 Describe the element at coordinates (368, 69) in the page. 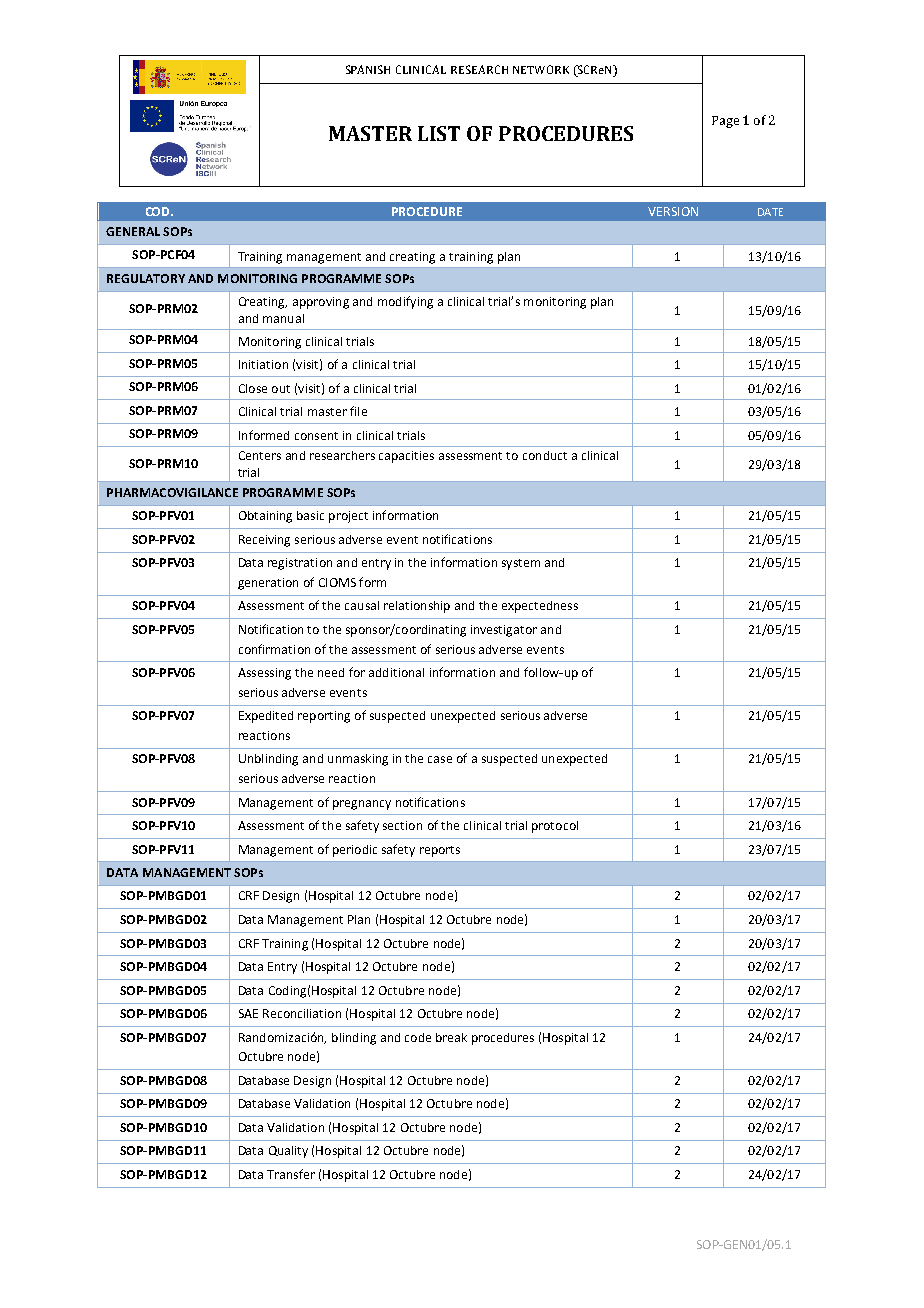

I see `SPANISH` at that location.
